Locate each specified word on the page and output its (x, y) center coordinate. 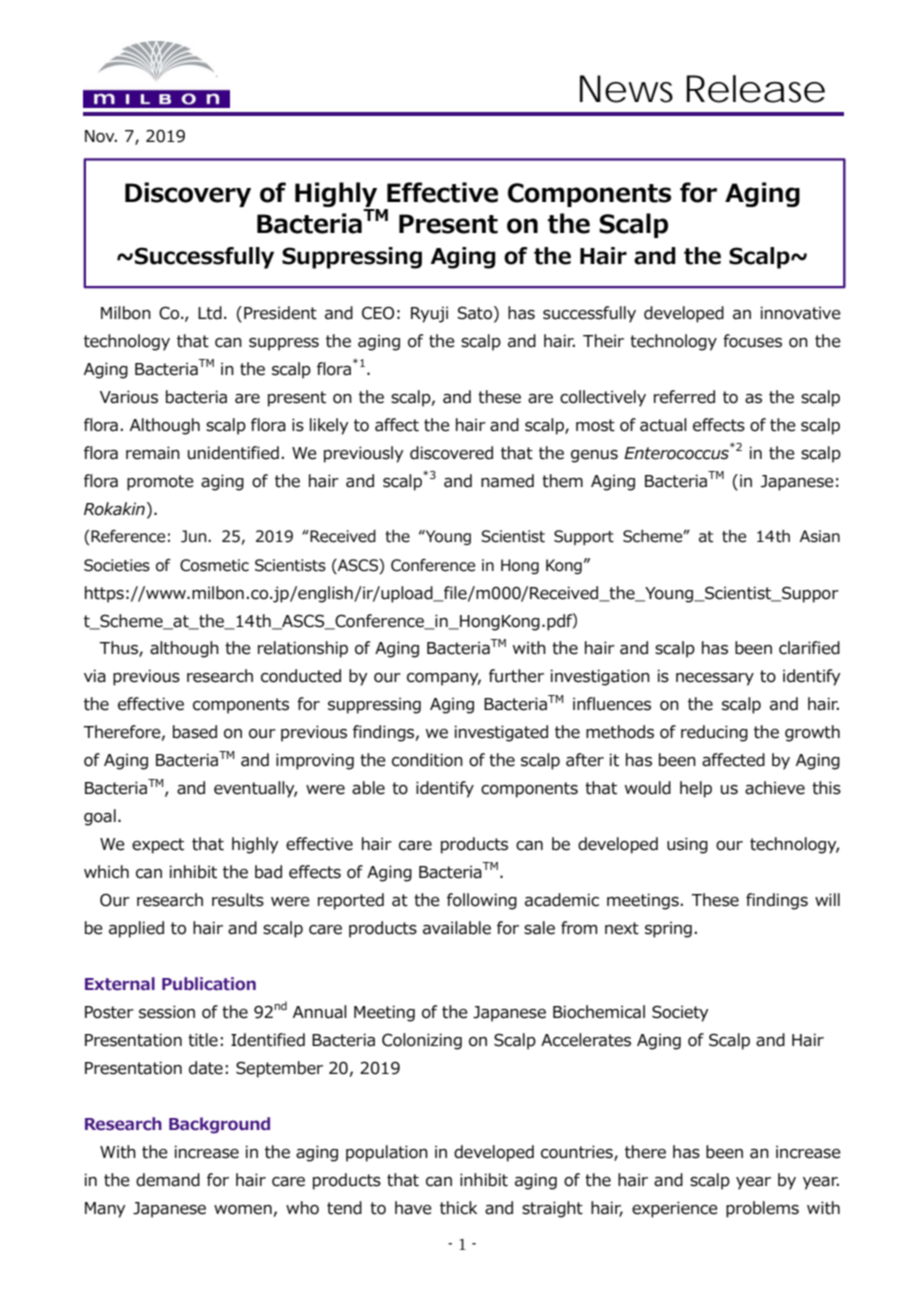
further (516, 676)
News (626, 89)
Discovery (188, 194)
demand (168, 1180)
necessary (715, 679)
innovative (801, 313)
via (95, 676)
